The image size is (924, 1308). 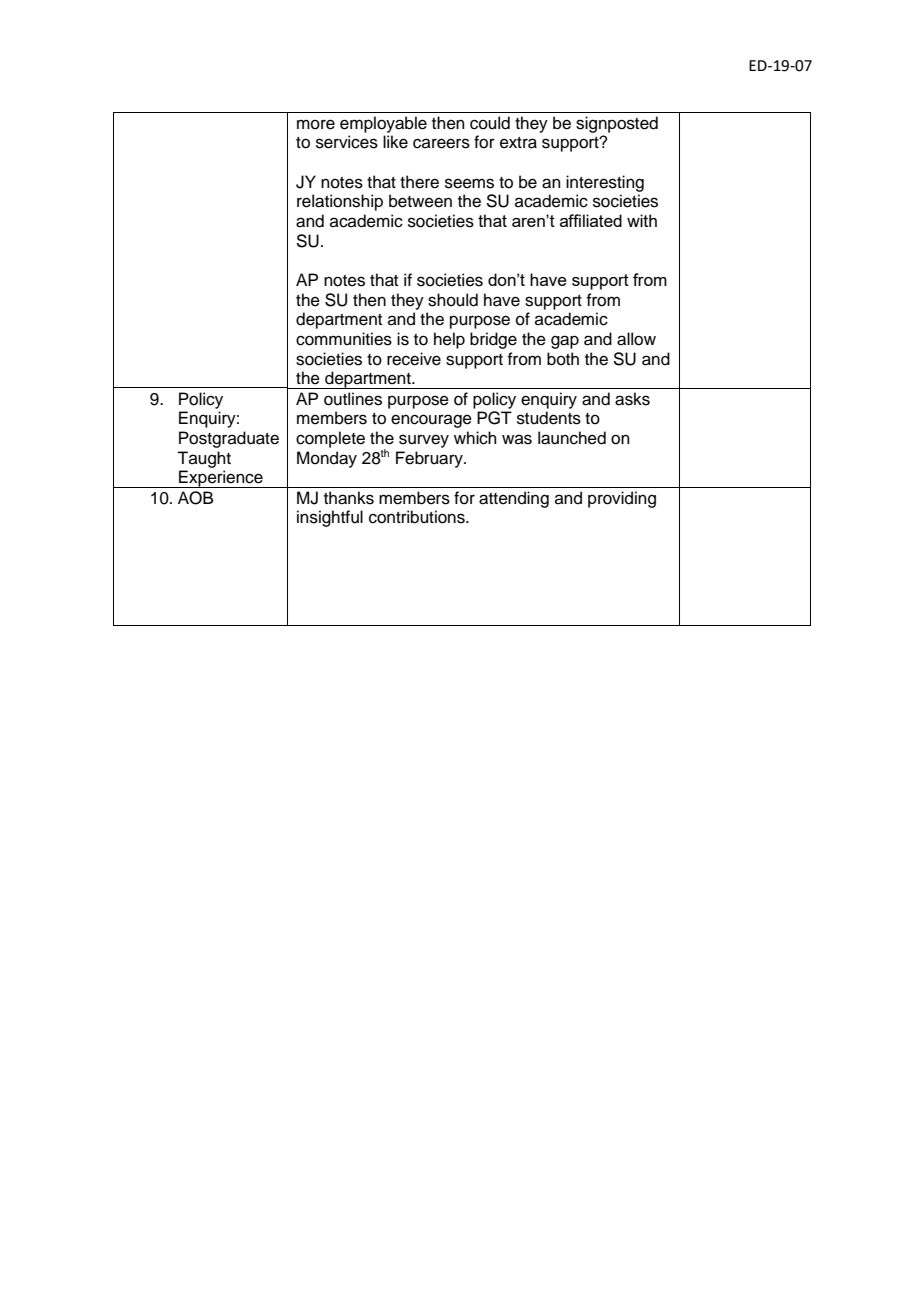 I want to click on receive, so click(x=414, y=359).
